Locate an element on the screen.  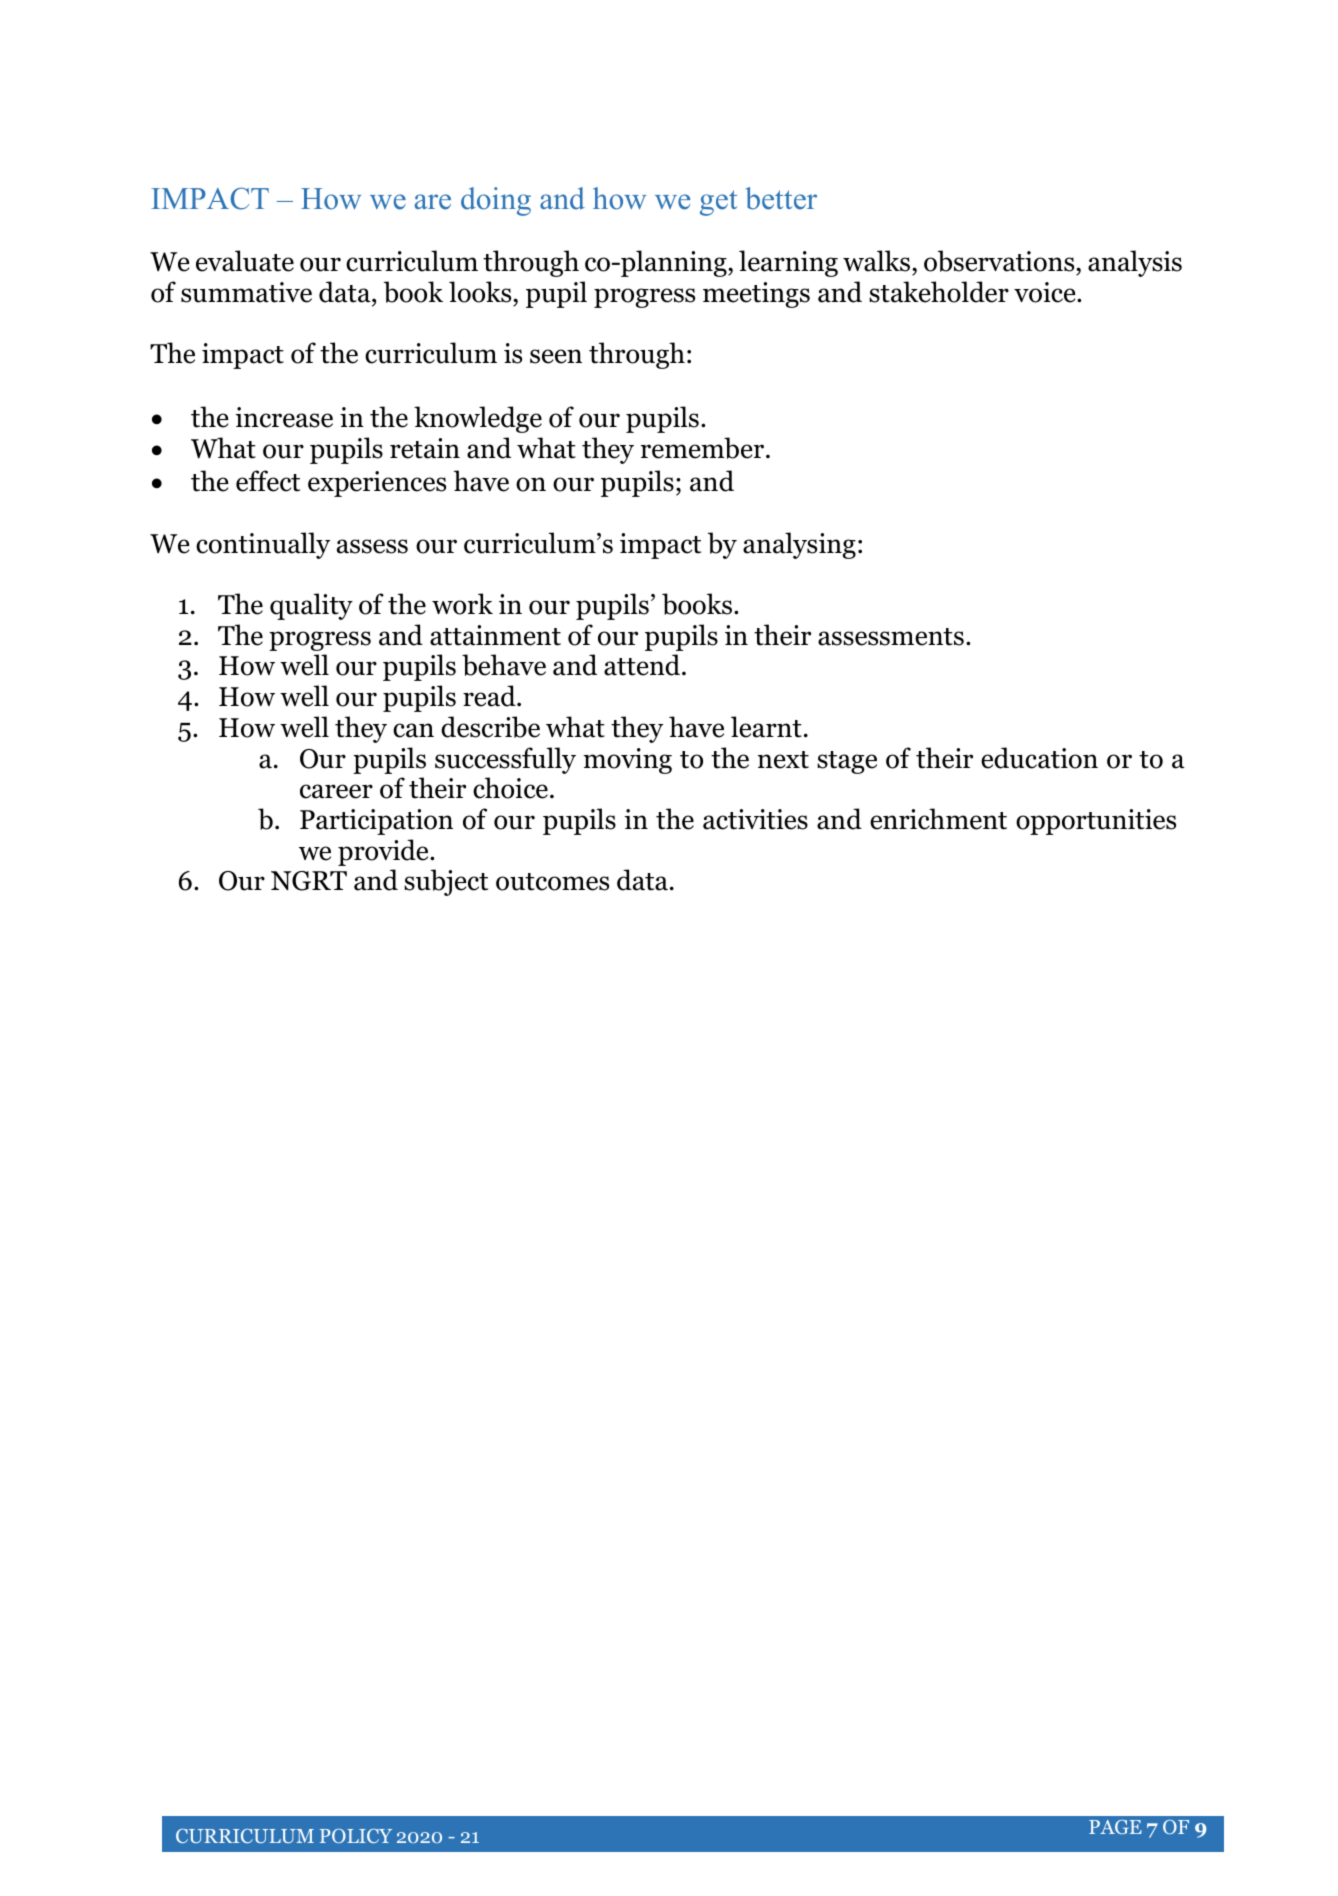
observations is located at coordinates (1000, 262).
